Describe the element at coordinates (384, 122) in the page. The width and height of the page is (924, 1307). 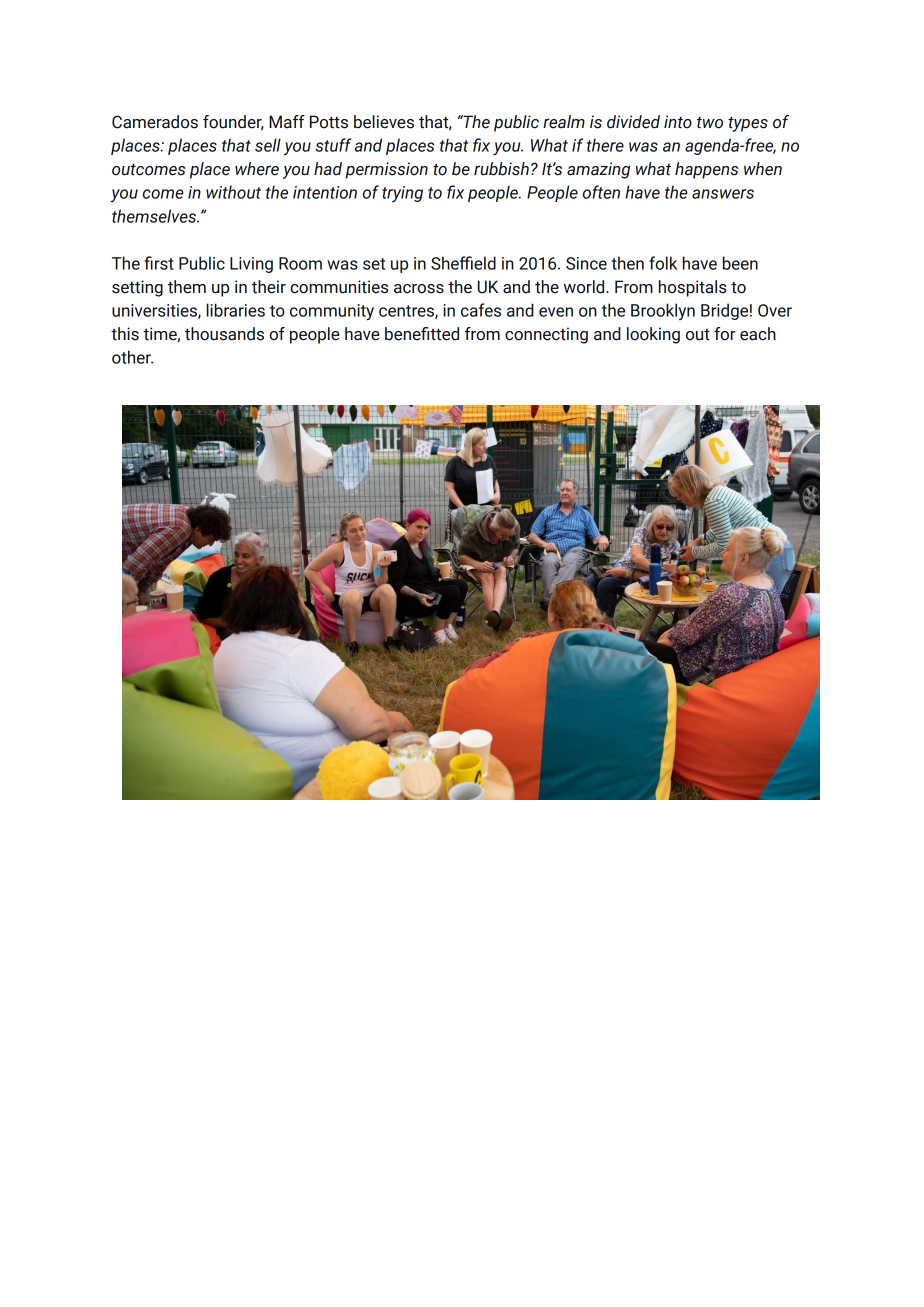
I see `believes` at that location.
